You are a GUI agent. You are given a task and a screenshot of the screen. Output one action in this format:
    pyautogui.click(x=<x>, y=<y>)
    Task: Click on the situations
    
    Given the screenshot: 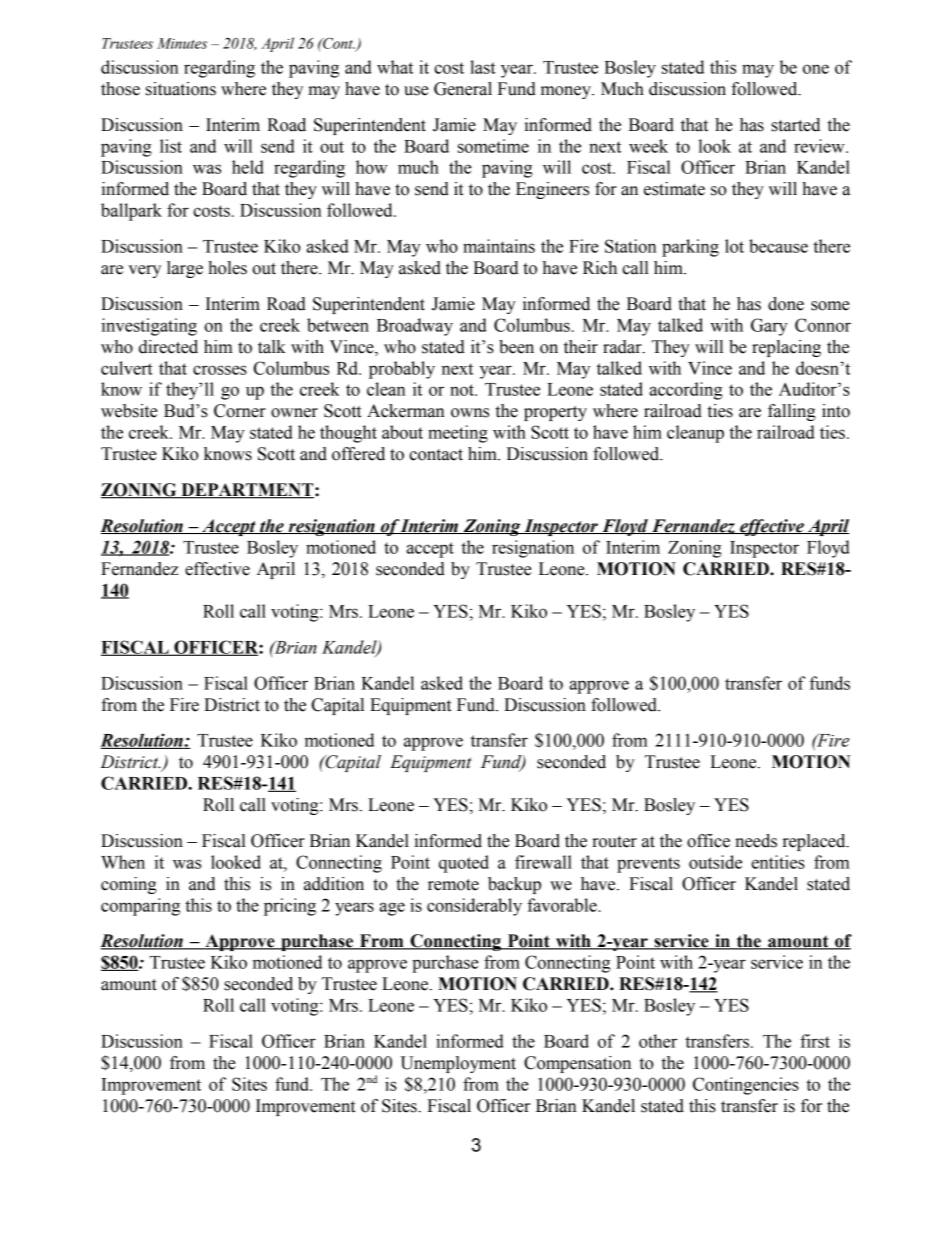 What is the action you would take?
    pyautogui.click(x=181, y=89)
